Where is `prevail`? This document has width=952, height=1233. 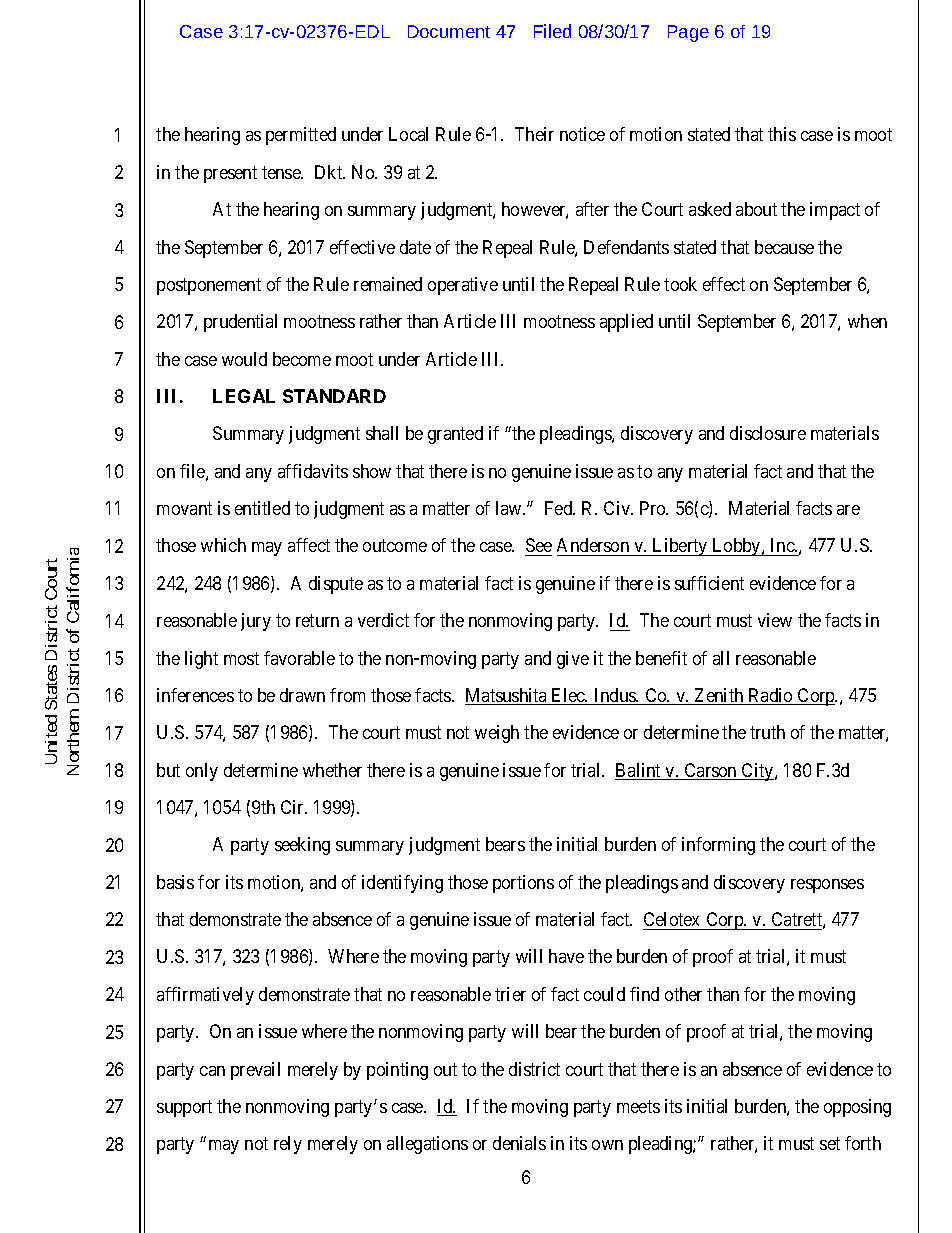
prevail is located at coordinates (255, 1071).
